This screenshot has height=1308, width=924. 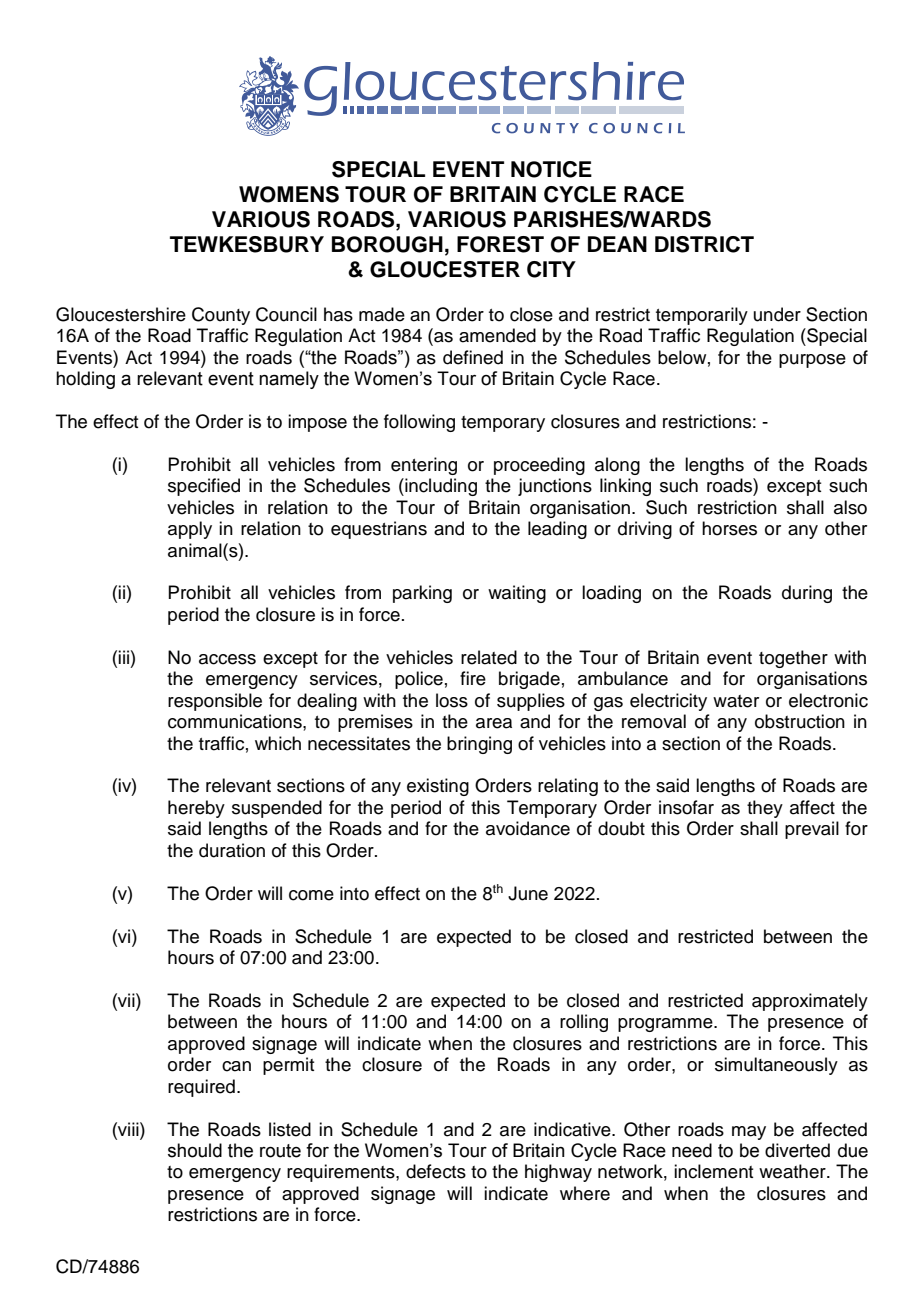 What do you see at coordinates (500, 244) in the screenshot?
I see `FOREST` at bounding box center [500, 244].
